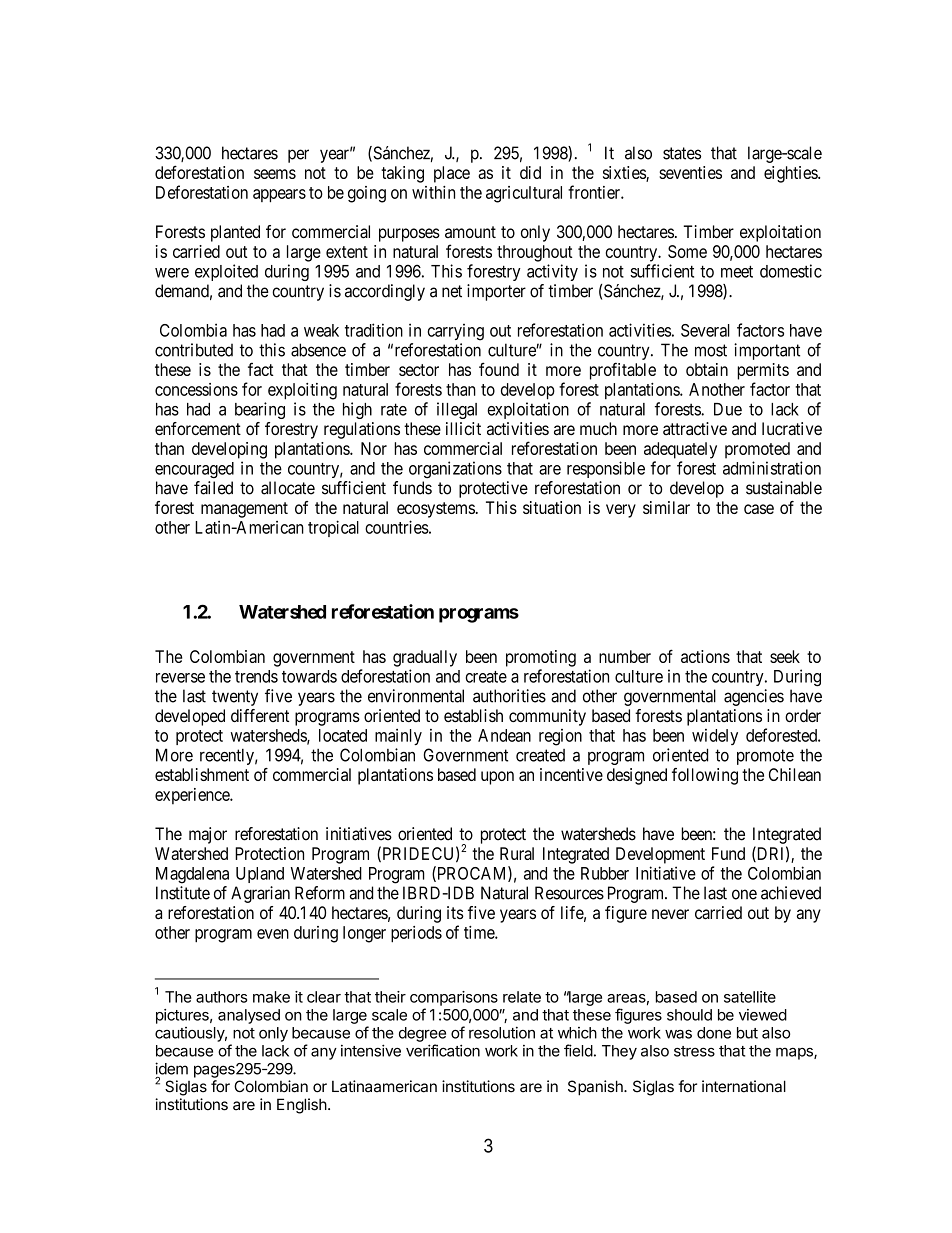 Image resolution: width=952 pixels, height=1233 pixels. I want to click on bearing, so click(260, 410).
